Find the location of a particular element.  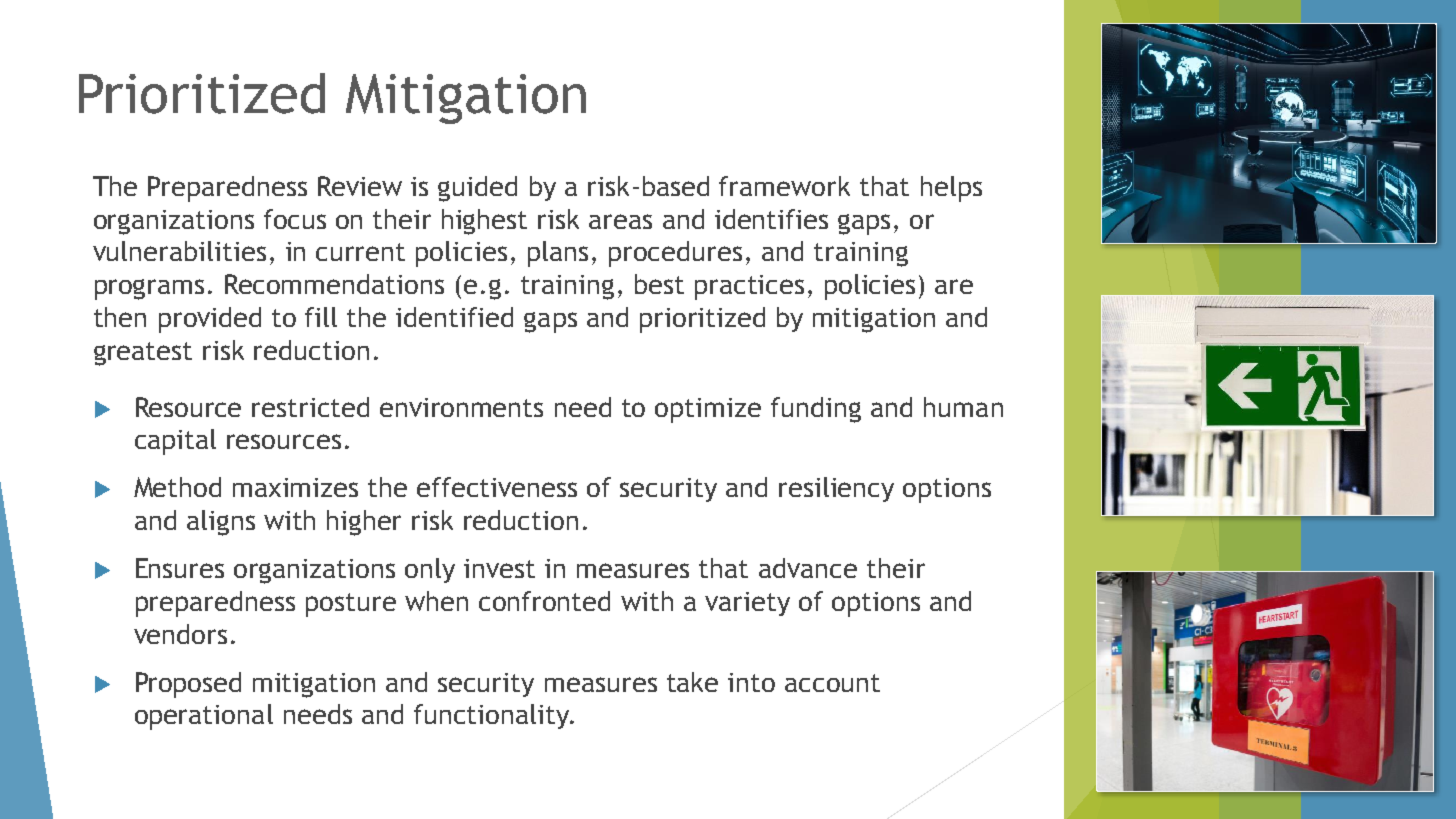

greatest is located at coordinates (143, 354).
